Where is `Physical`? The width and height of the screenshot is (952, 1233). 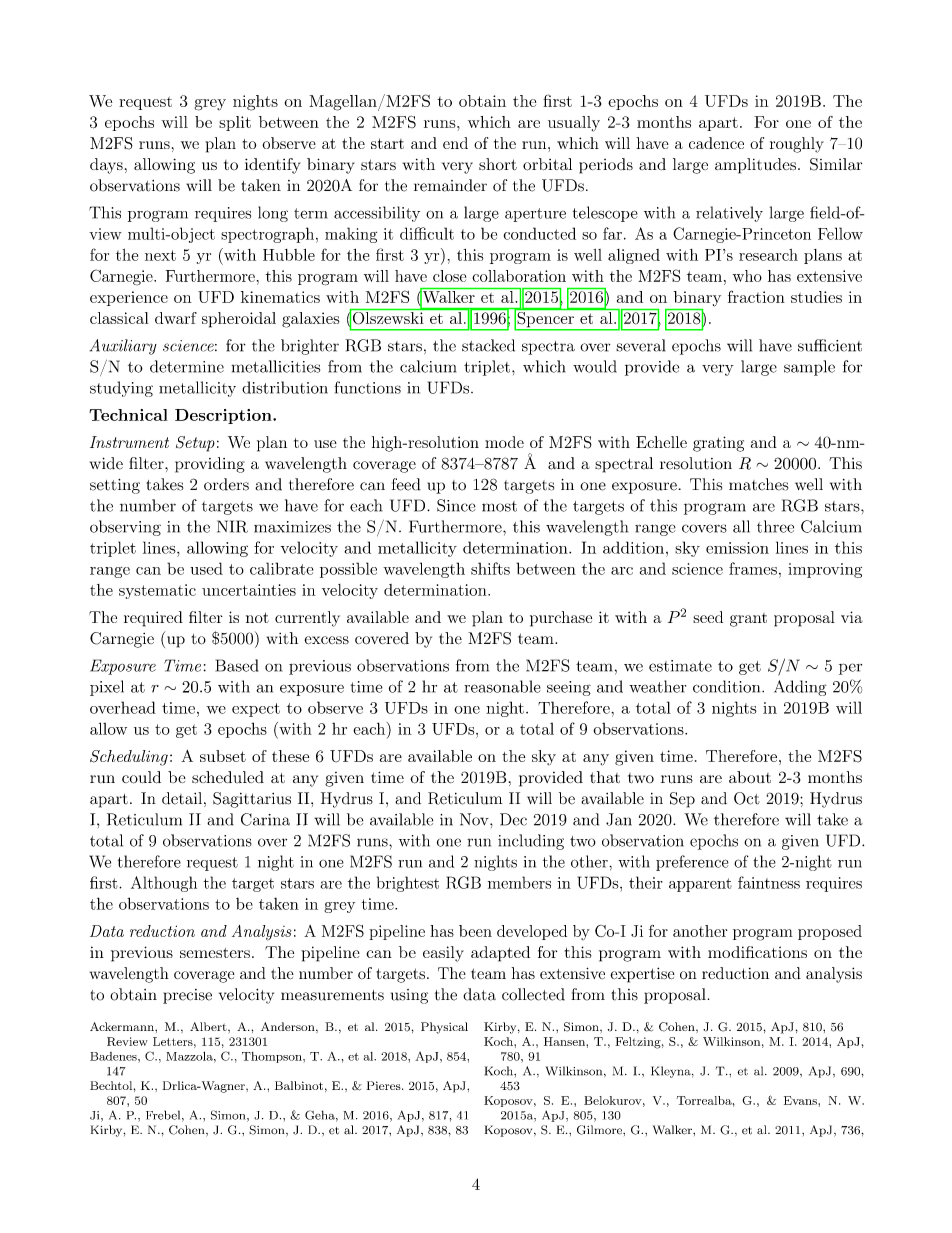 Physical is located at coordinates (444, 1028).
